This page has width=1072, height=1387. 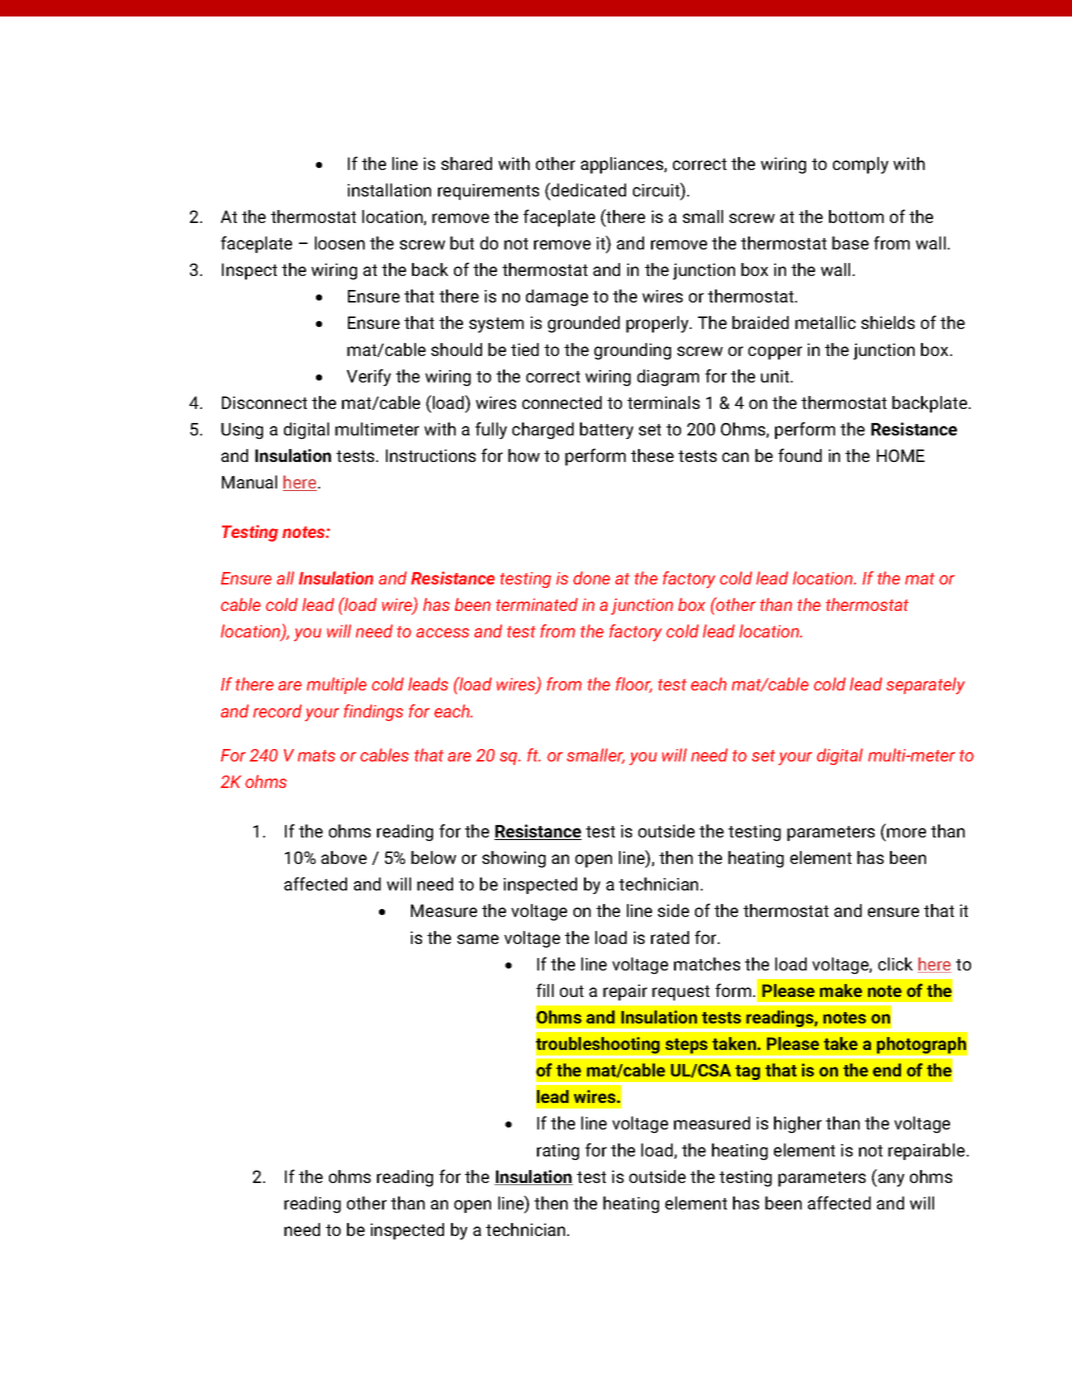 What do you see at coordinates (800, 455) in the page?
I see `found` at bounding box center [800, 455].
